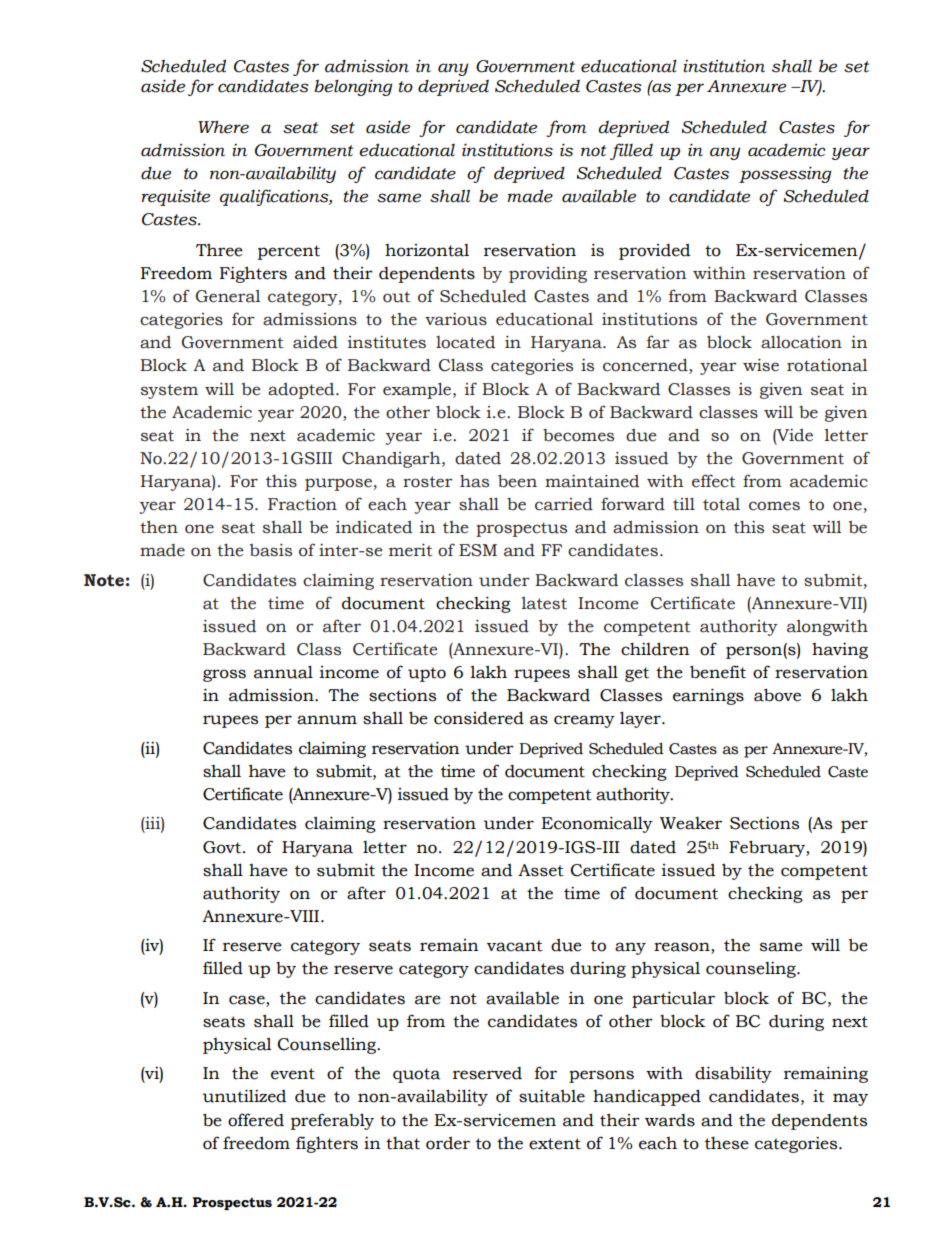 The image size is (952, 1233). What do you see at coordinates (544, 603) in the screenshot?
I see `latest` at bounding box center [544, 603].
